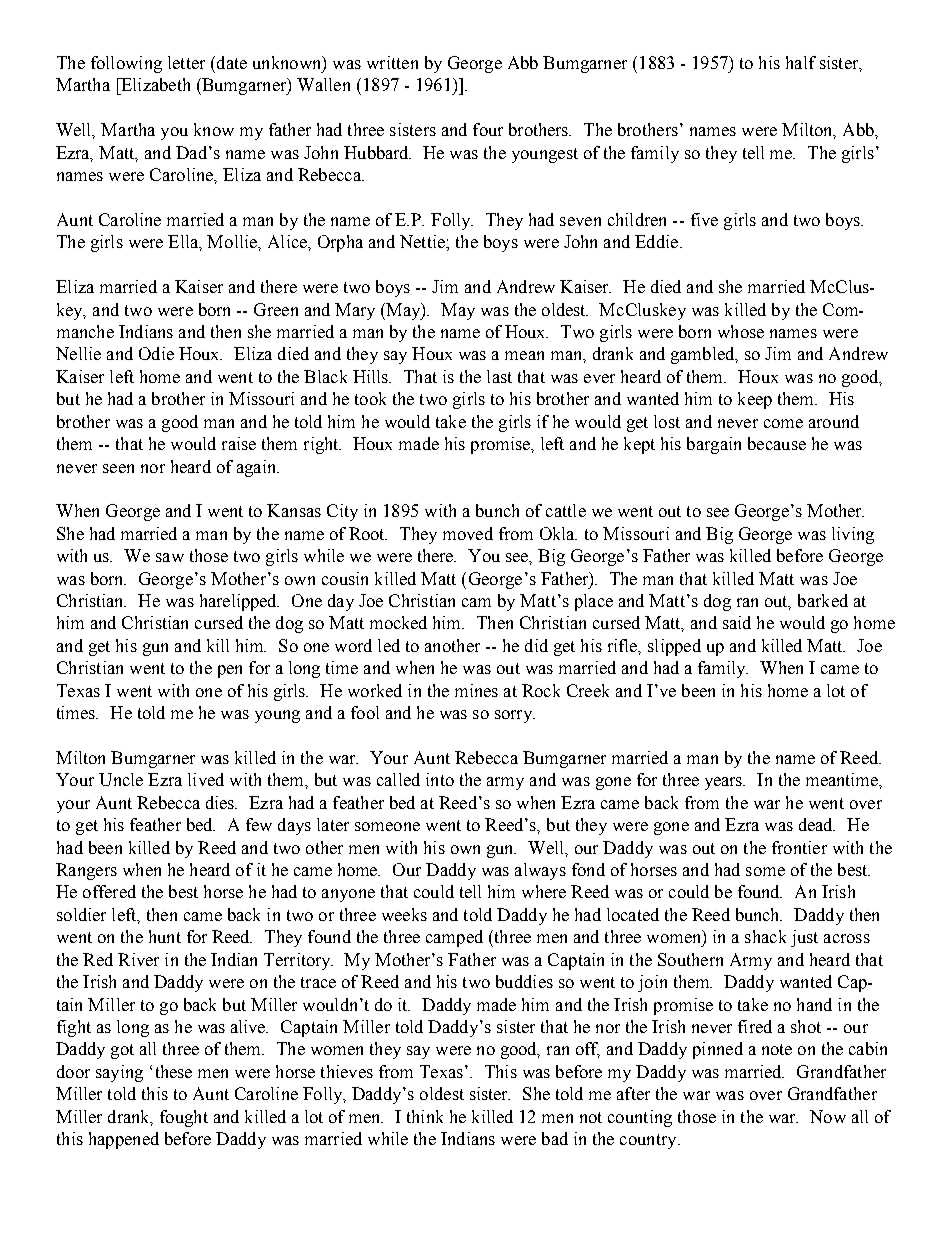 This screenshot has height=1233, width=952. Describe the element at coordinates (440, 779) in the screenshot. I see `into` at that location.
